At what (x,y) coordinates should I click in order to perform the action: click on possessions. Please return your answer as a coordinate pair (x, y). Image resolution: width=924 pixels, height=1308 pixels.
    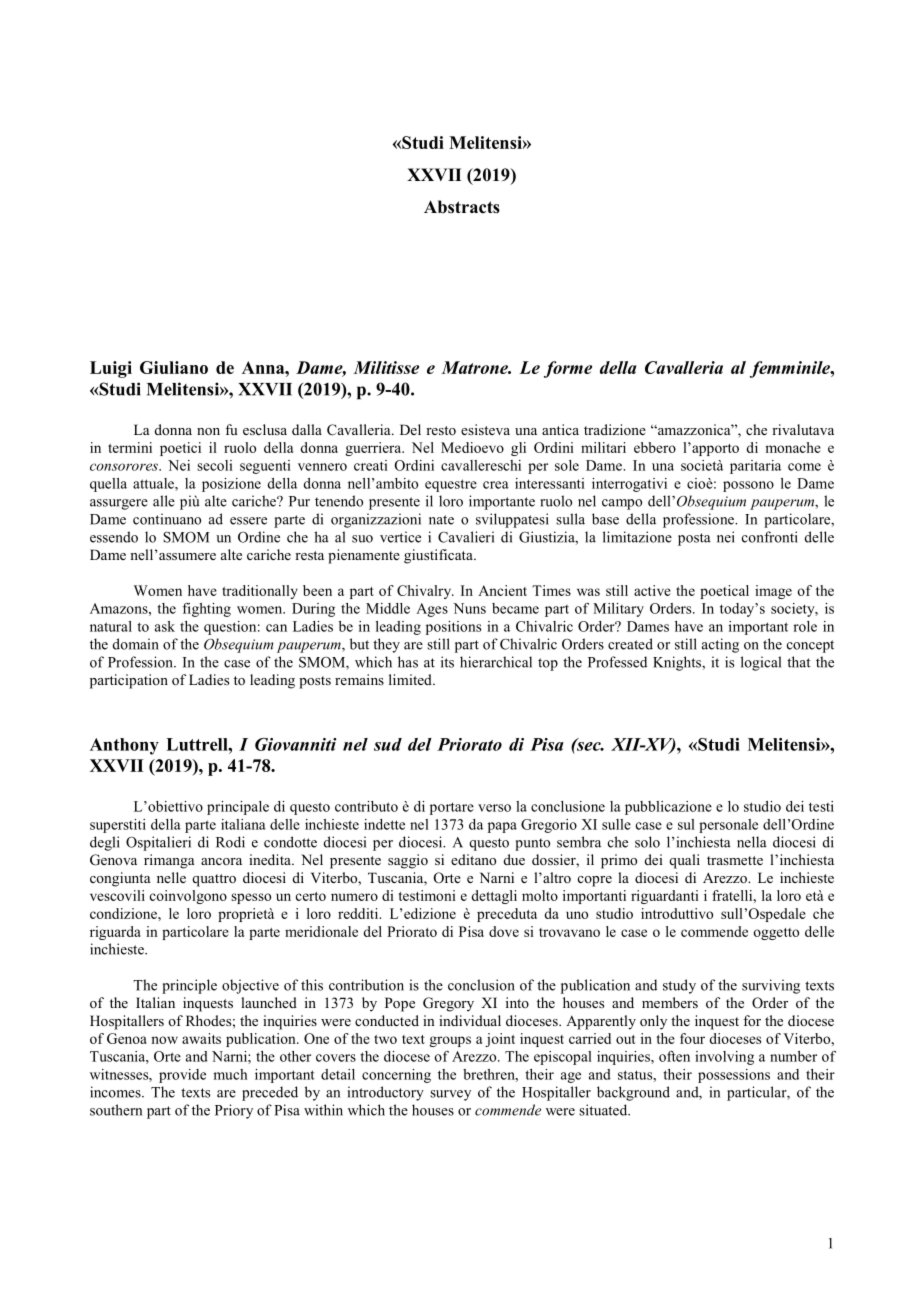
    Looking at the image, I should click on (734, 1076).
